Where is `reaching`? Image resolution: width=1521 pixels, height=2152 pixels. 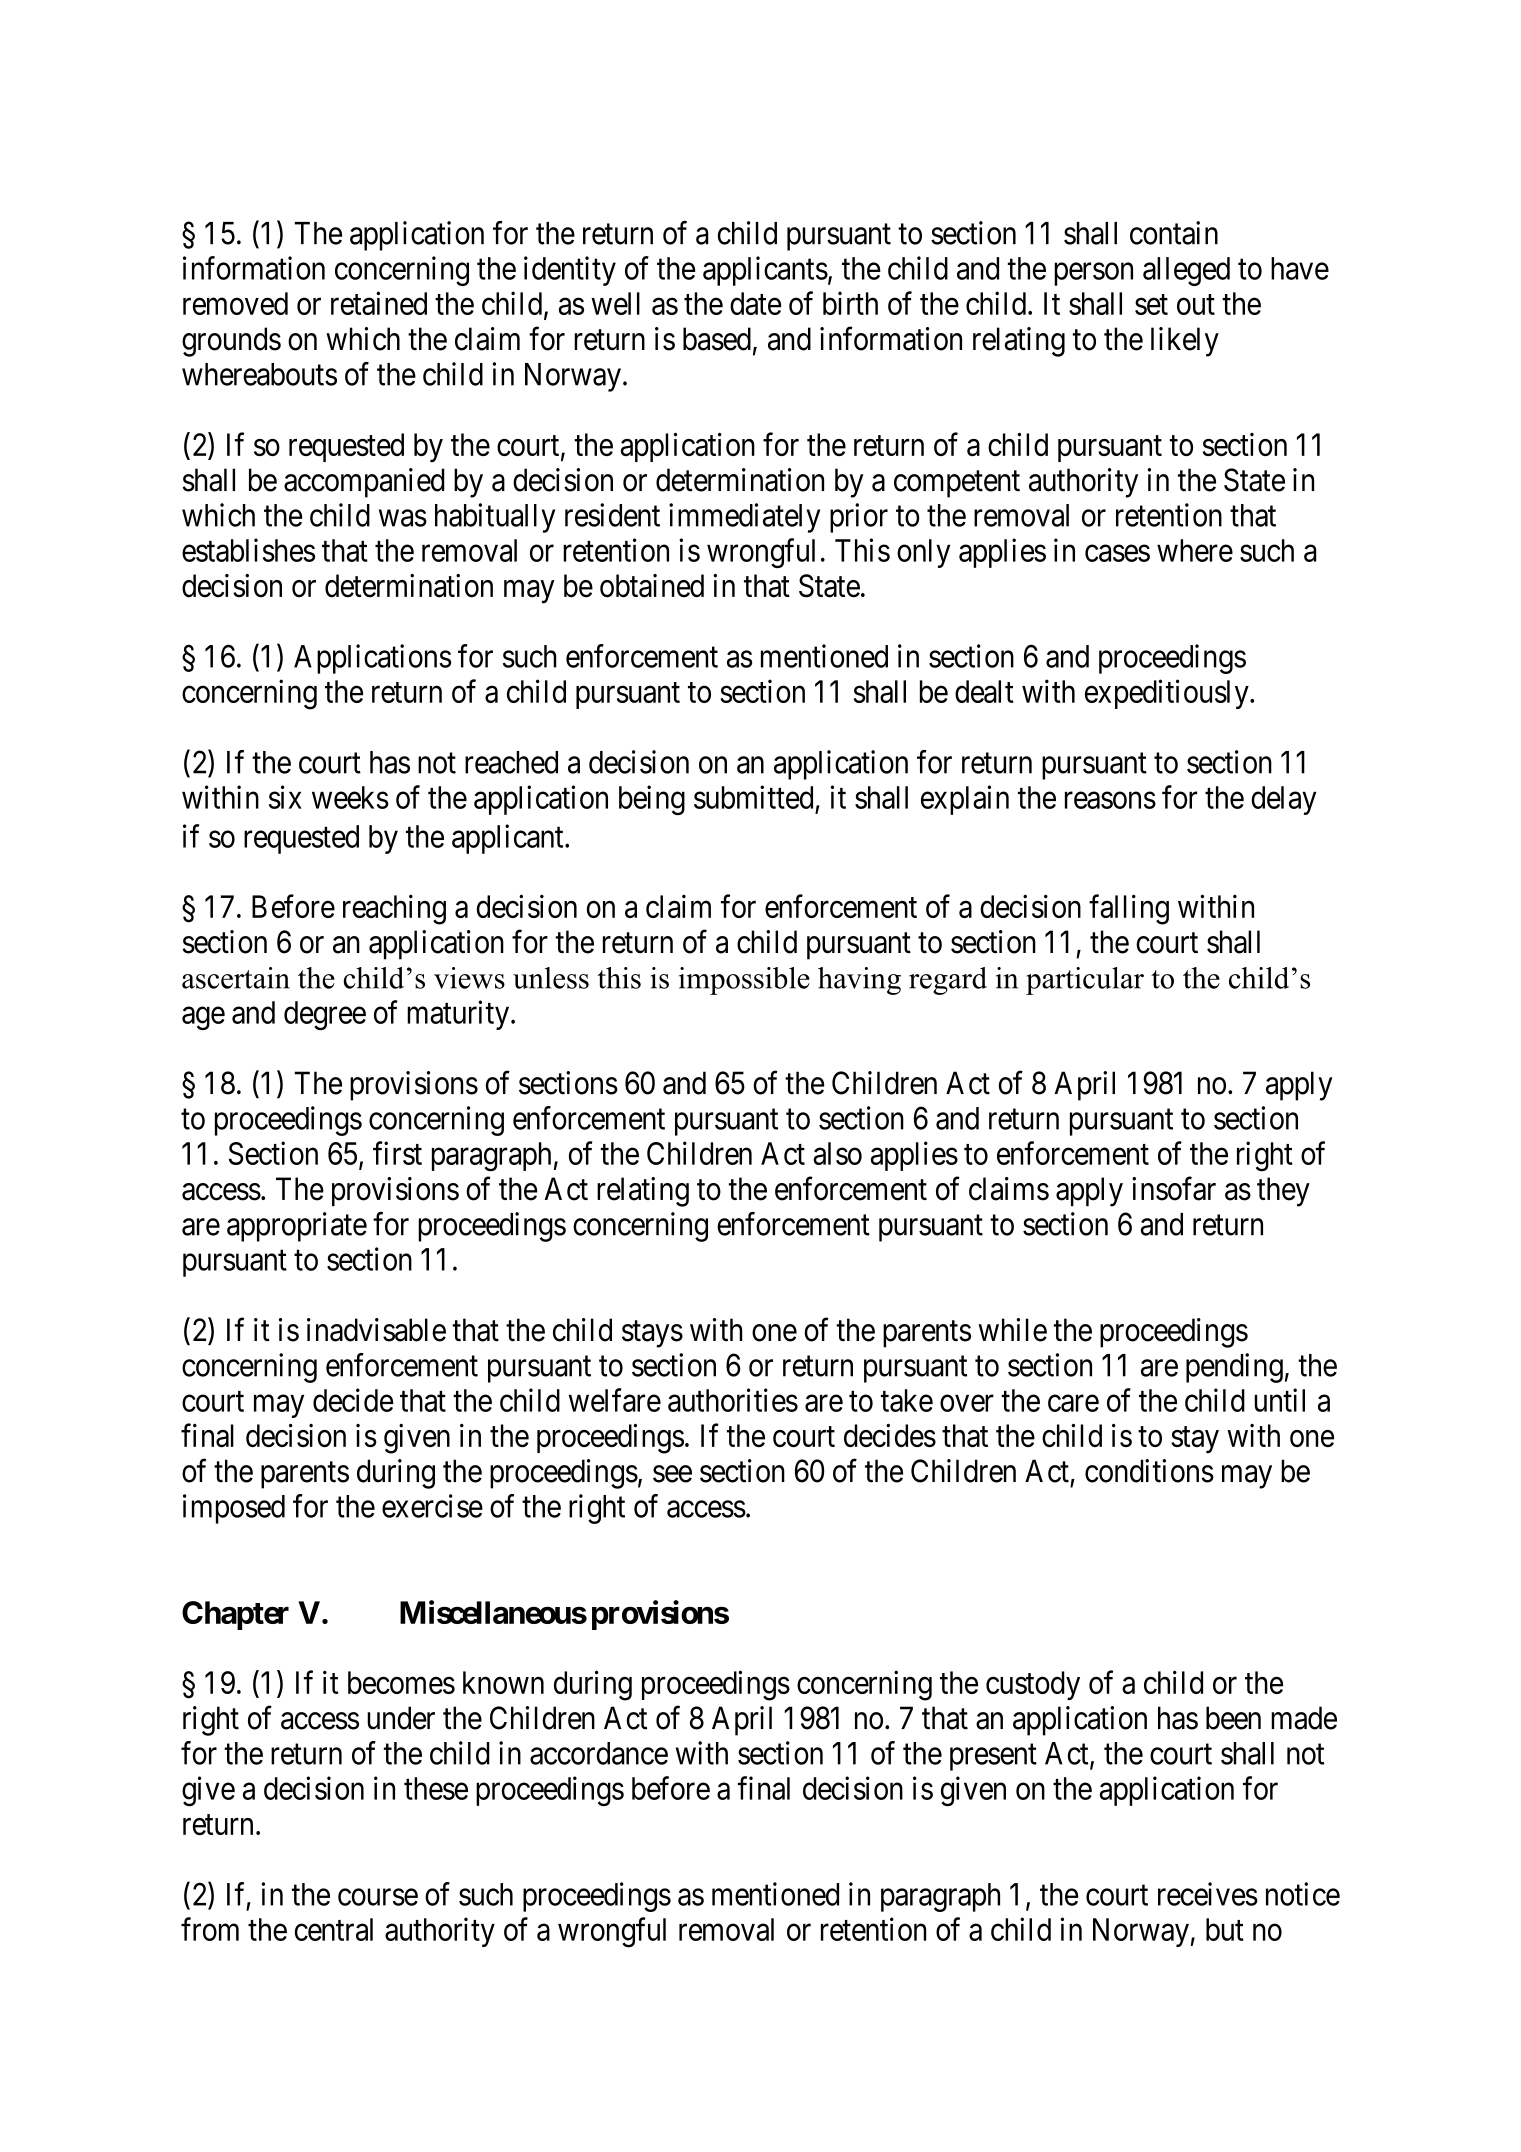
reaching is located at coordinates (394, 909).
